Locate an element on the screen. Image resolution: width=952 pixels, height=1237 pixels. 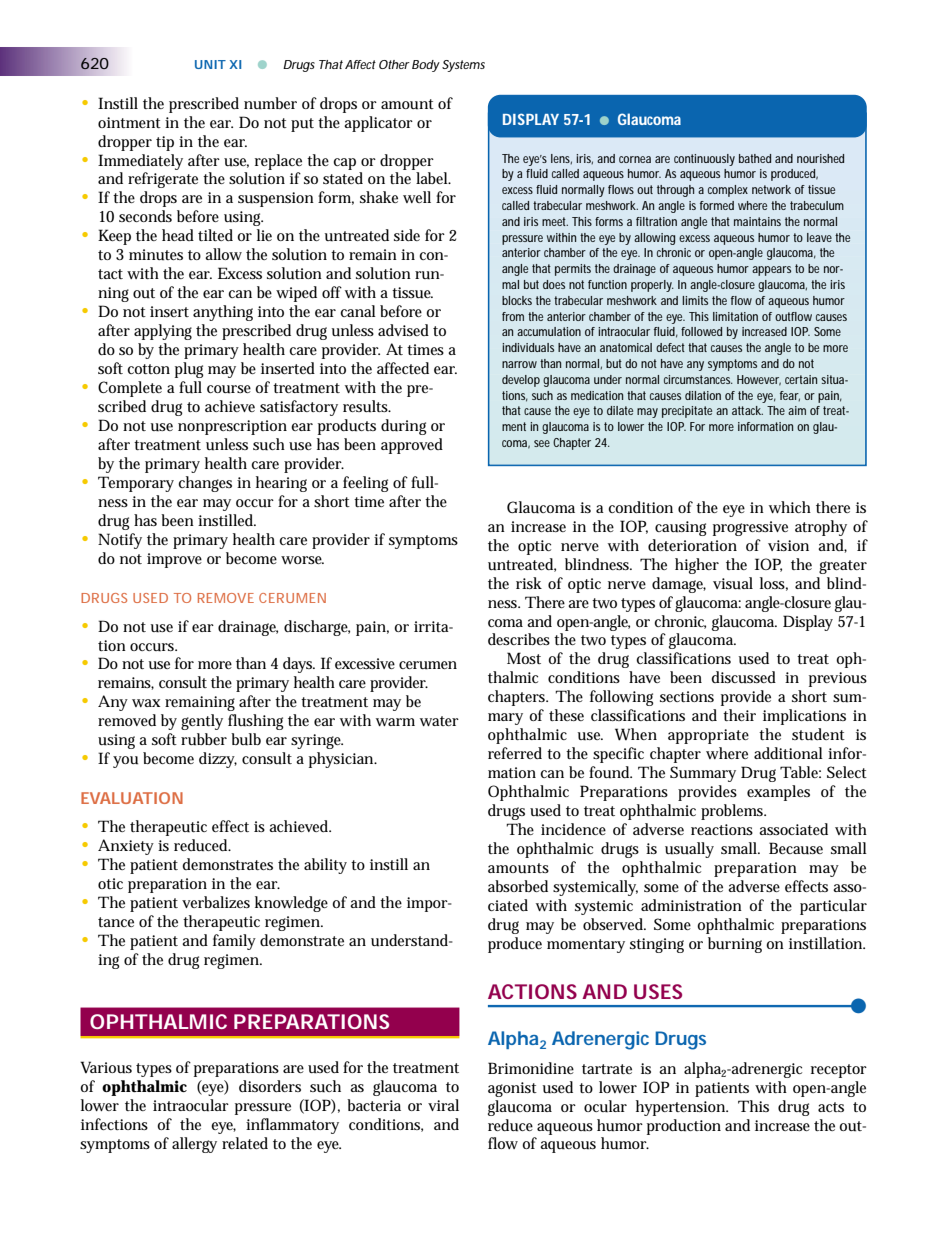
visual is located at coordinates (733, 583).
